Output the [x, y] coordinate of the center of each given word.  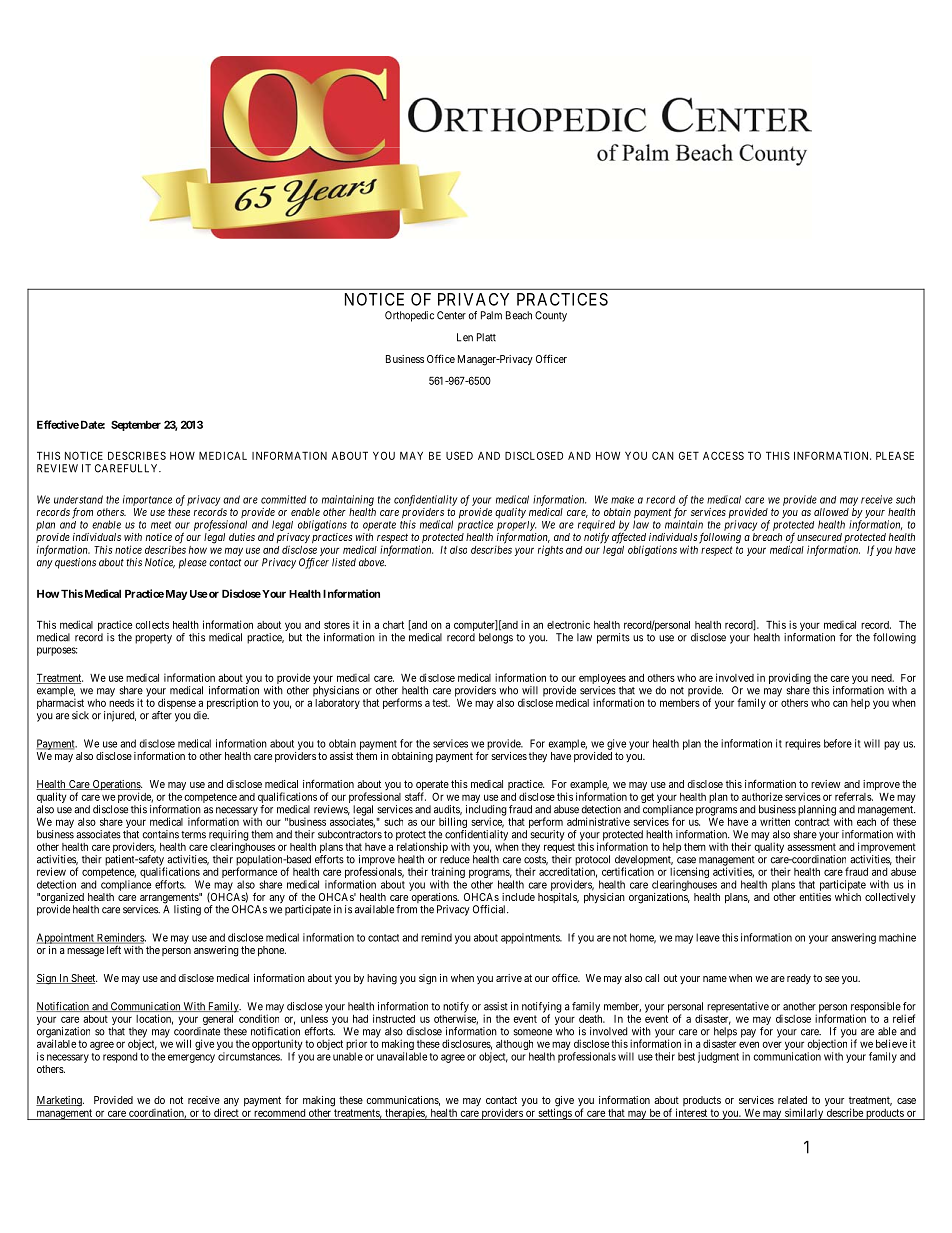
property [153, 639]
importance [147, 500]
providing [790, 680]
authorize [762, 796]
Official [490, 909]
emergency [191, 1058]
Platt [486, 337]
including [486, 811]
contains [160, 834]
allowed [831, 512]
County [551, 316]
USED [459, 455]
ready [799, 979]
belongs [496, 638]
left [114, 950]
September [136, 425]
